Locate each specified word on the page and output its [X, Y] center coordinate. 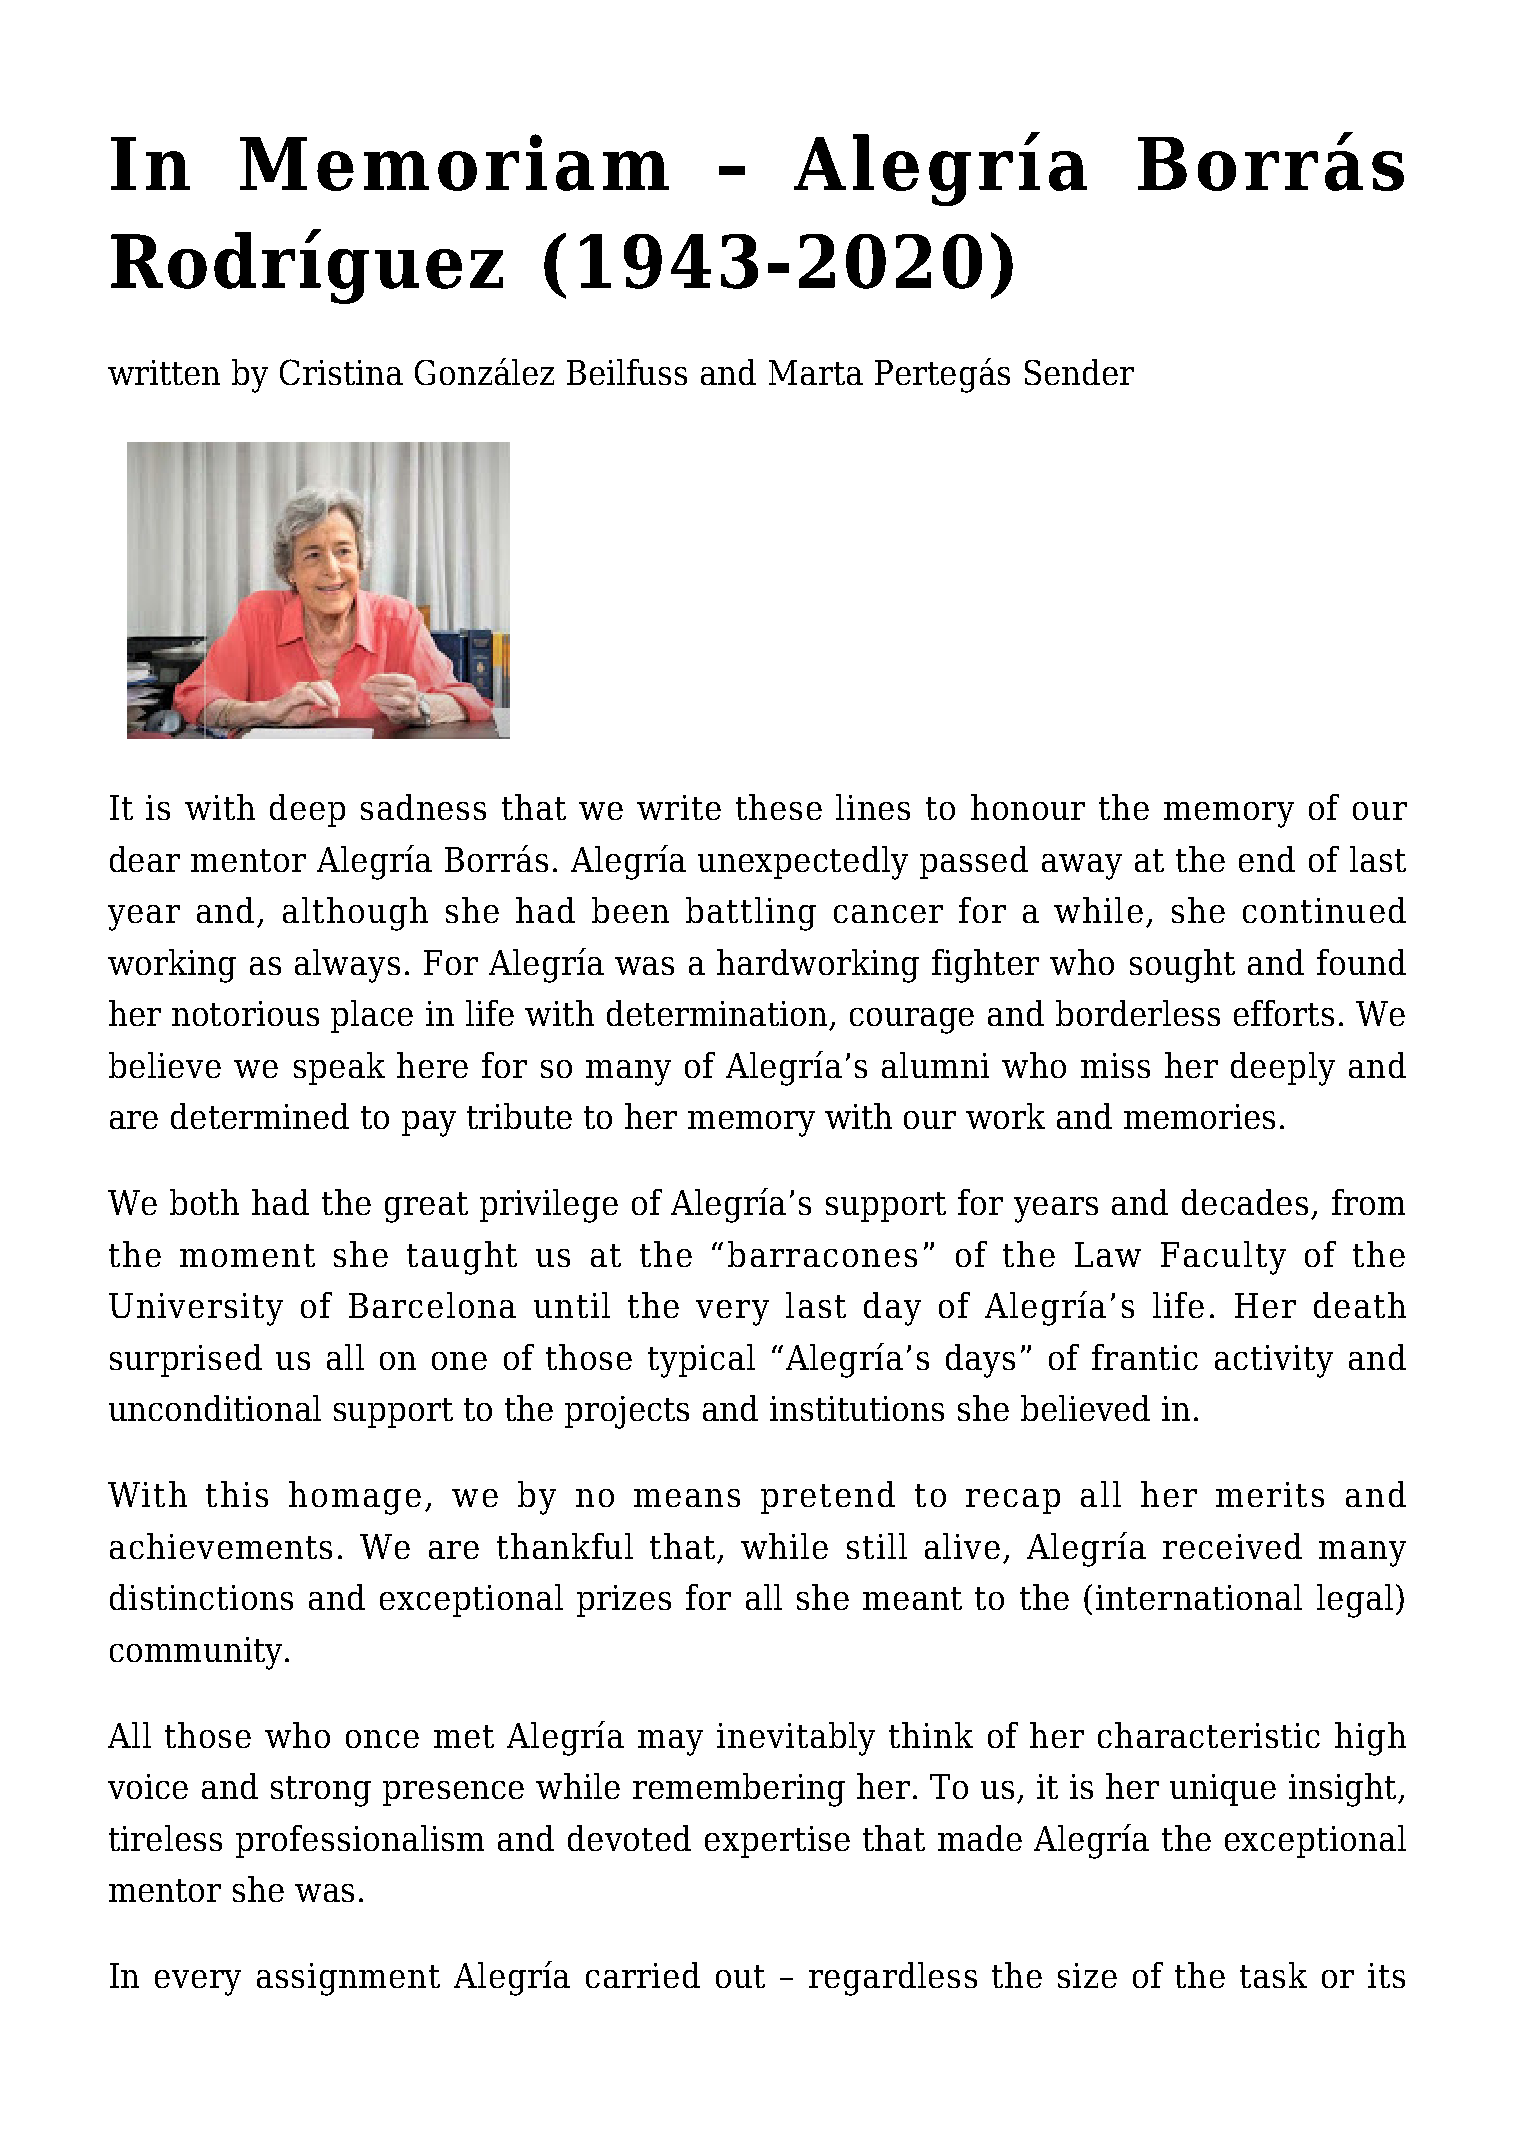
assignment [348, 1979]
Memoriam [454, 162]
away [1082, 867]
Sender [1079, 372]
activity [1274, 1361]
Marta [816, 372]
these [779, 807]
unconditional [215, 1408]
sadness [423, 807]
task [1273, 1975]
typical [701, 1361]
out [740, 1976]
